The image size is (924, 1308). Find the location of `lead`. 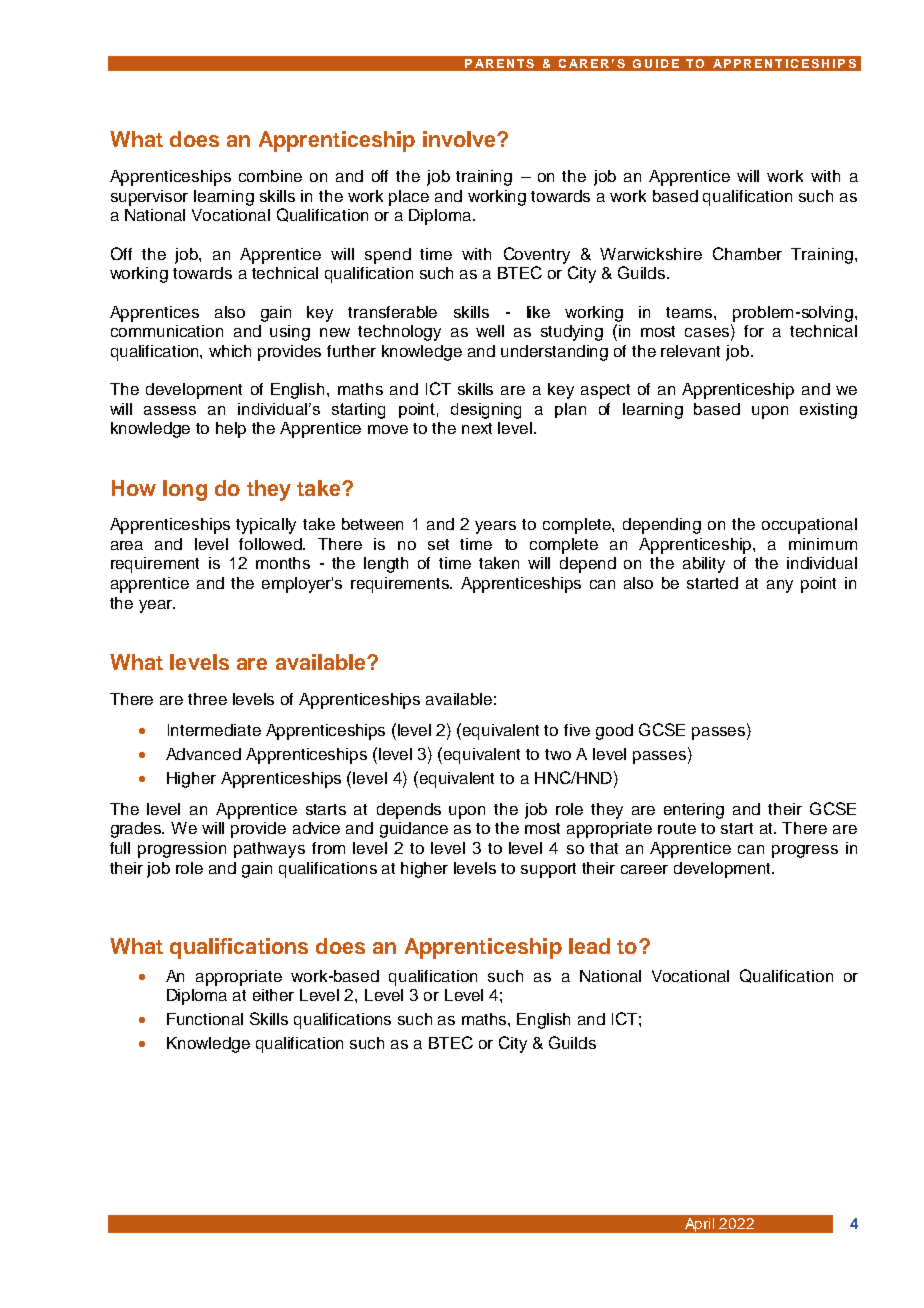

lead is located at coordinates (589, 946).
